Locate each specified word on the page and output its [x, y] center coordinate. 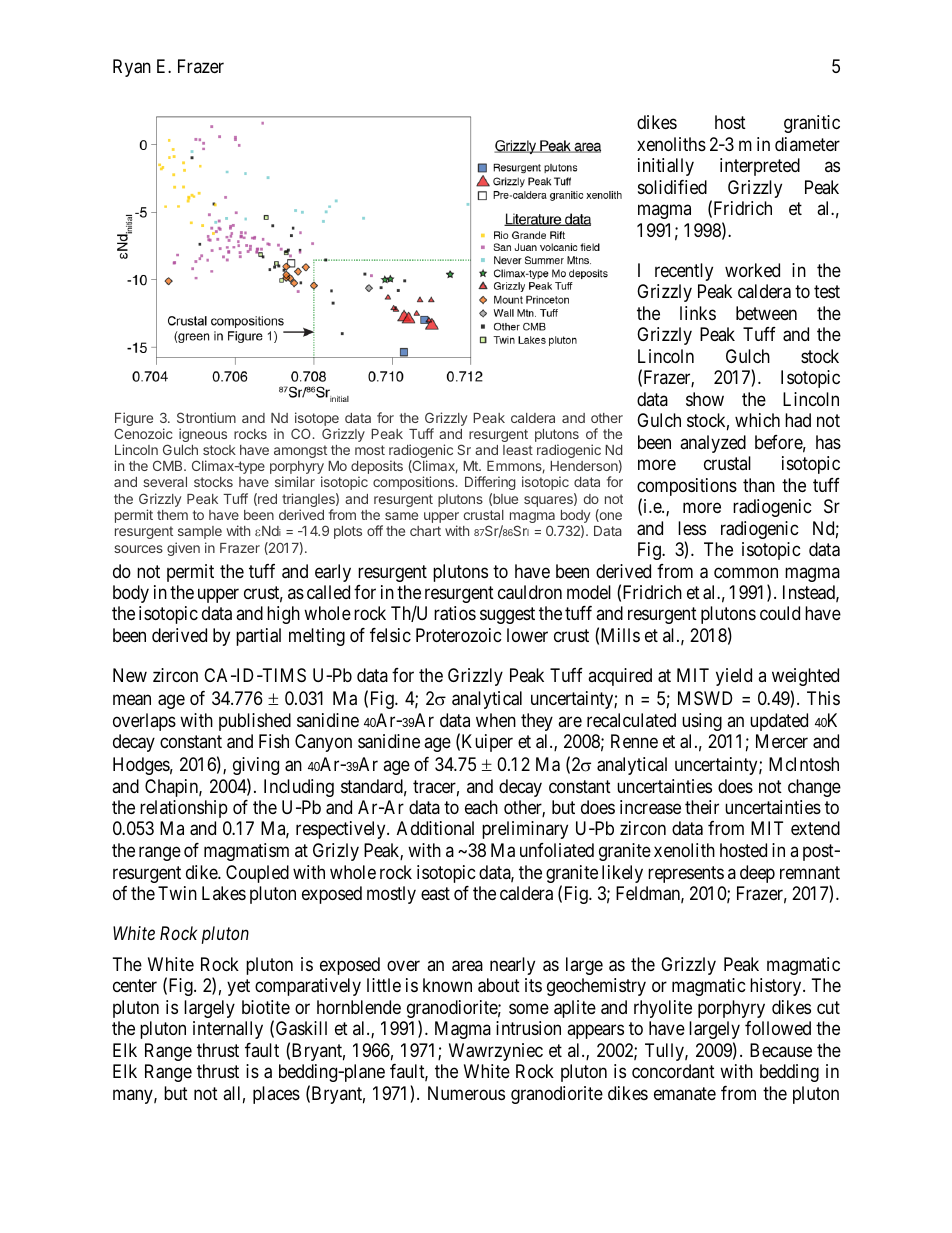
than [759, 485]
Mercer [782, 741]
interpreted [760, 167]
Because [781, 1050]
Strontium [206, 417]
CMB [169, 465]
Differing [490, 483]
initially [666, 167]
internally [228, 1030]
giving [256, 766]
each [481, 807]
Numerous [466, 1093]
